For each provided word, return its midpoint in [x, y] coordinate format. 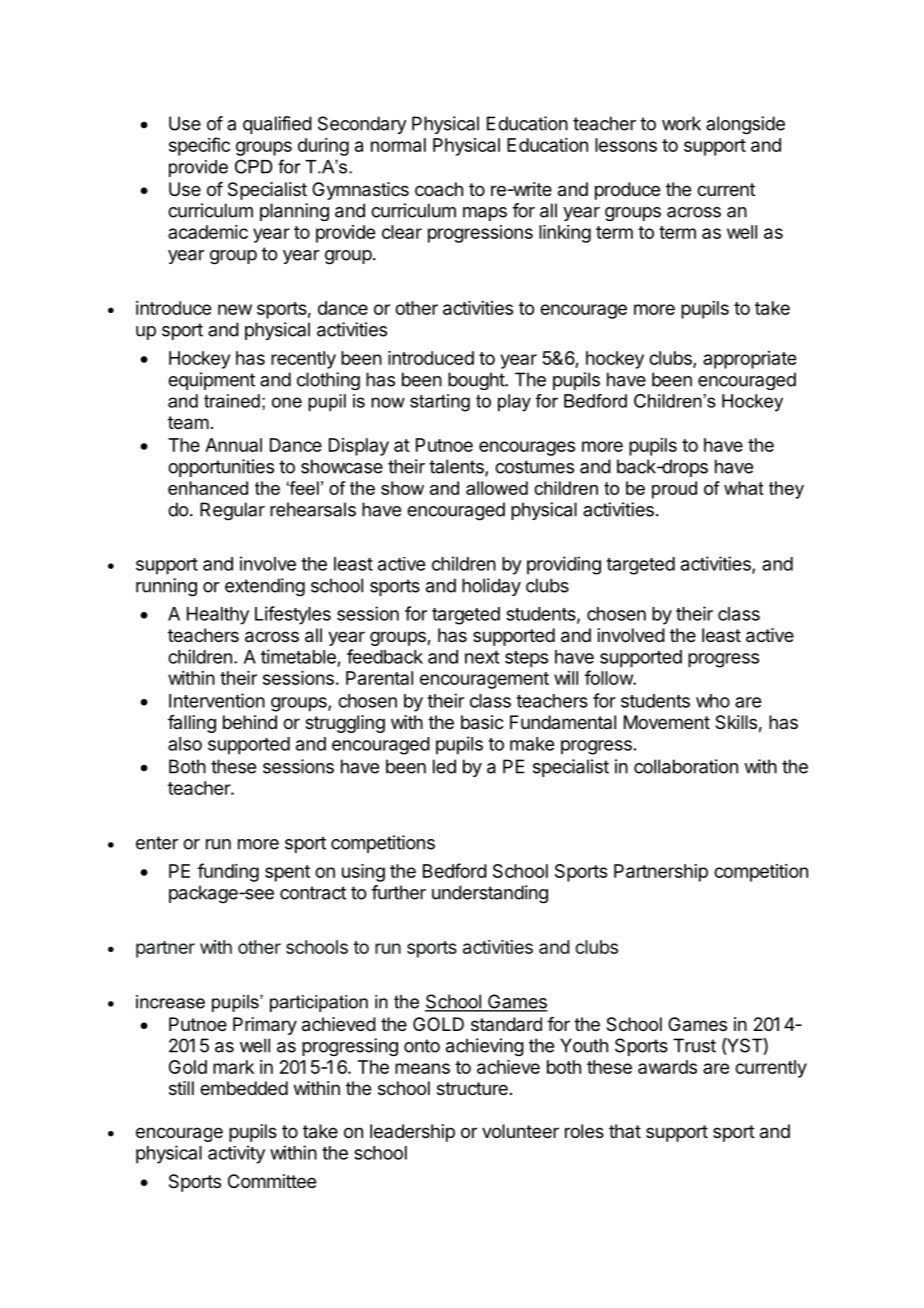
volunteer [520, 1131]
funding [228, 872]
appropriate [749, 360]
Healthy [218, 616]
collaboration [686, 766]
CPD [253, 166]
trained [232, 401]
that [625, 1131]
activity [236, 1154]
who [713, 701]
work [681, 123]
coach [439, 189]
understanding [490, 894]
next [482, 657]
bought [477, 381]
